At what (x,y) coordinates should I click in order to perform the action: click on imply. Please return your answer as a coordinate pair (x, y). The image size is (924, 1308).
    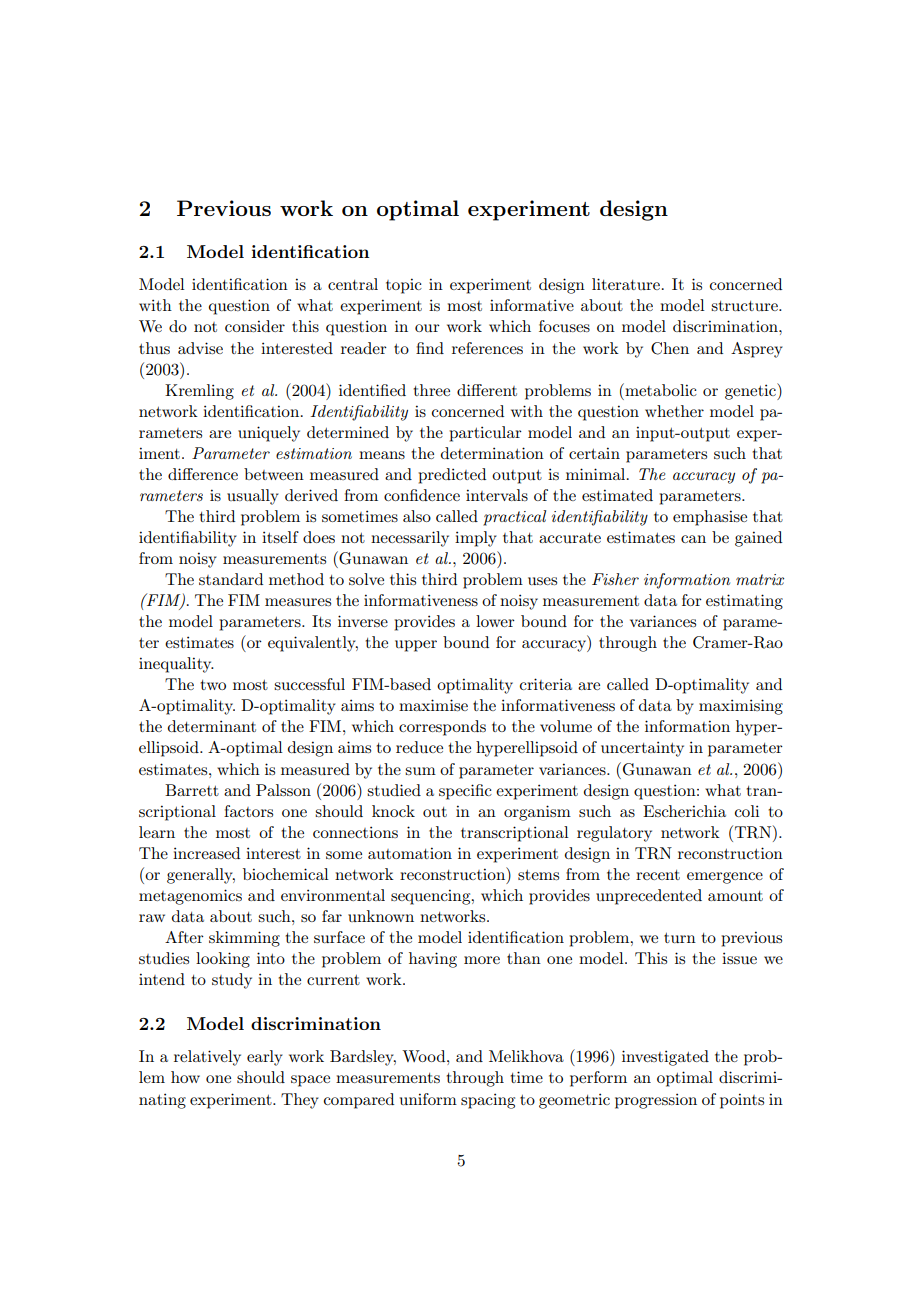
    Looking at the image, I should click on (476, 539).
